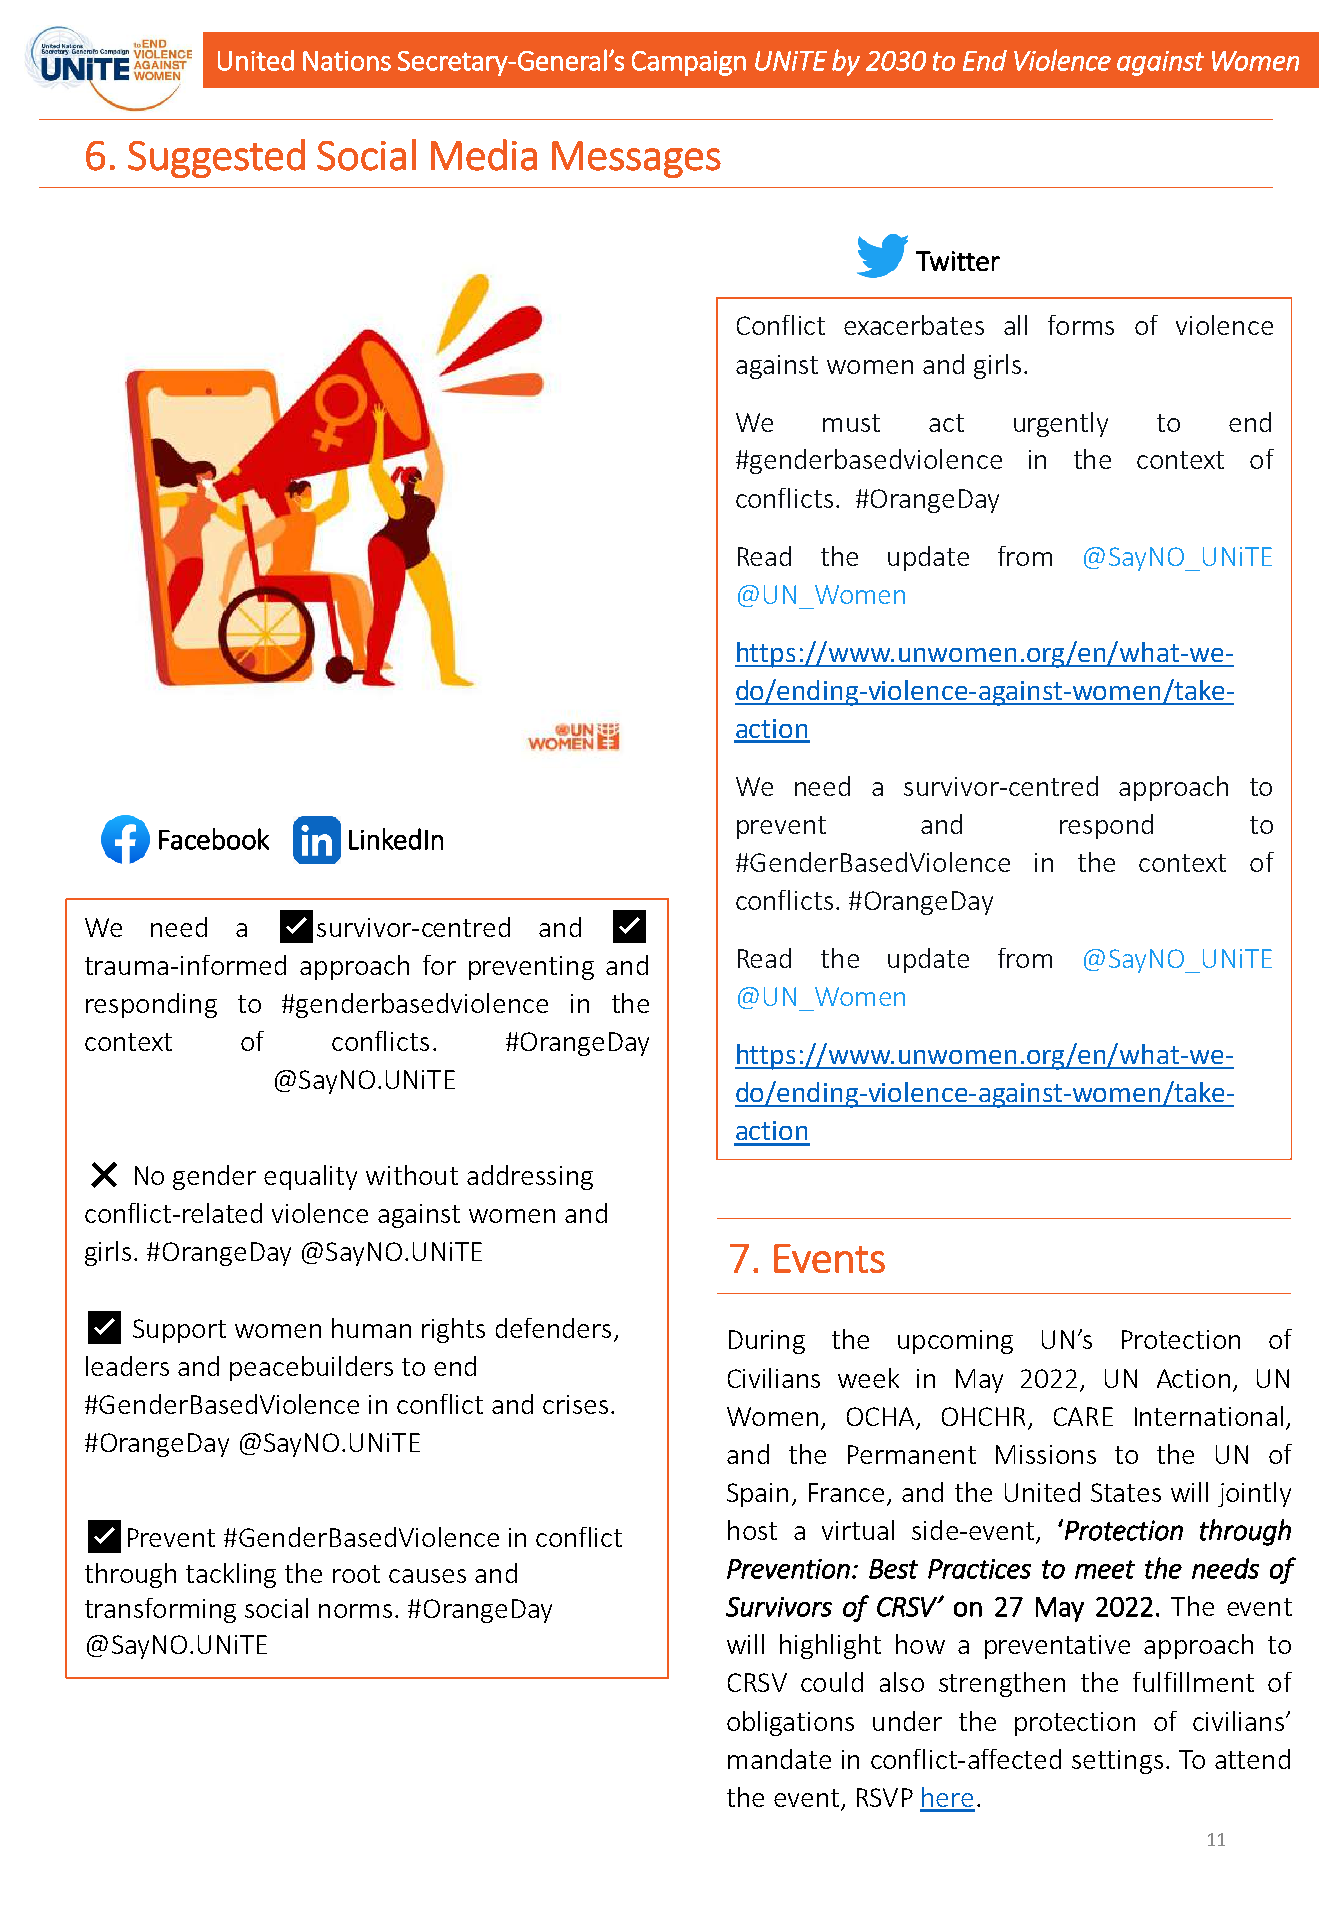  What do you see at coordinates (355, 1611) in the screenshot?
I see `norms` at bounding box center [355, 1611].
